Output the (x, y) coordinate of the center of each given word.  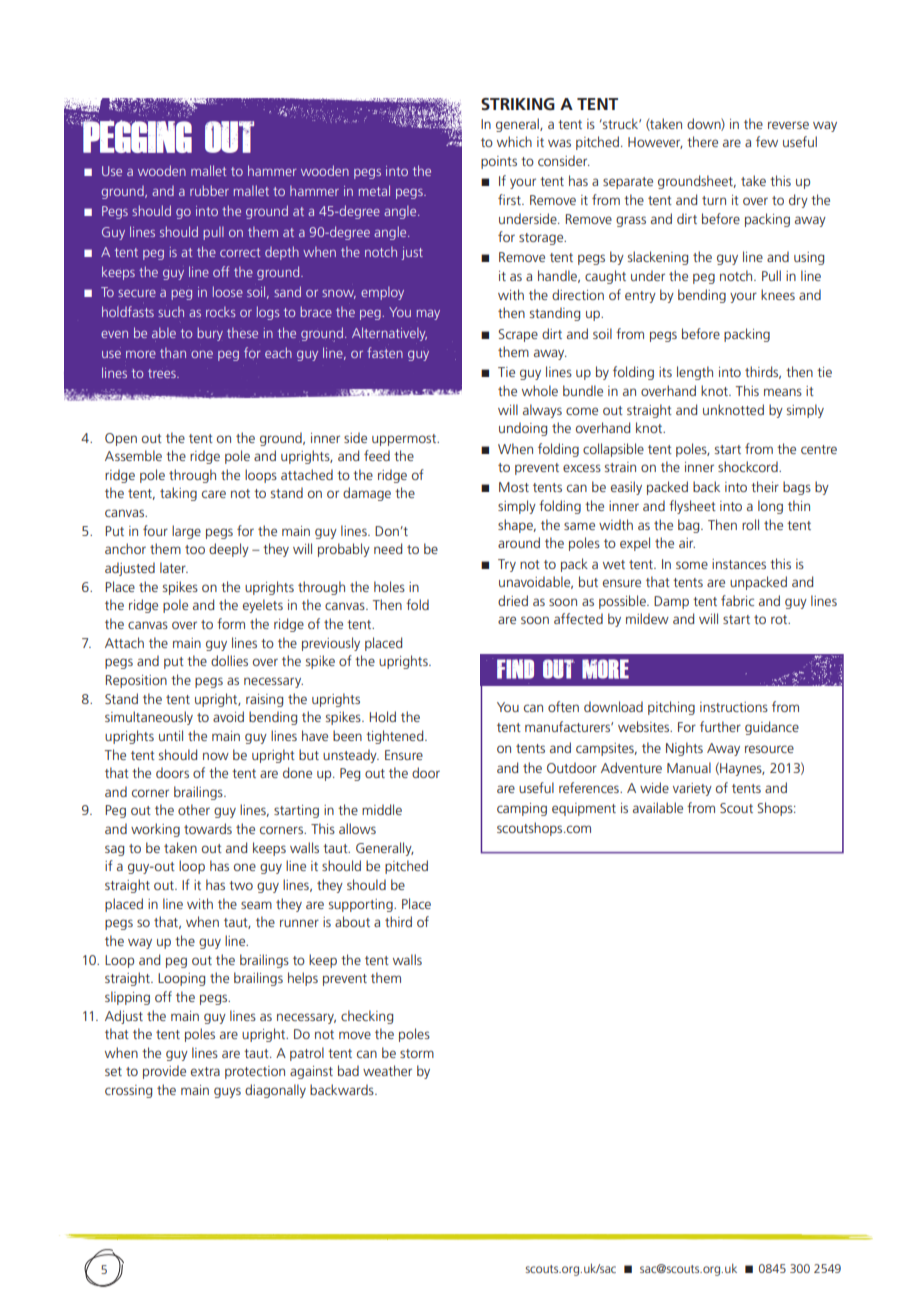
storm (417, 1053)
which (514, 141)
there (702, 141)
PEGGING (136, 136)
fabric (737, 600)
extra (205, 1071)
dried (513, 600)
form (231, 623)
